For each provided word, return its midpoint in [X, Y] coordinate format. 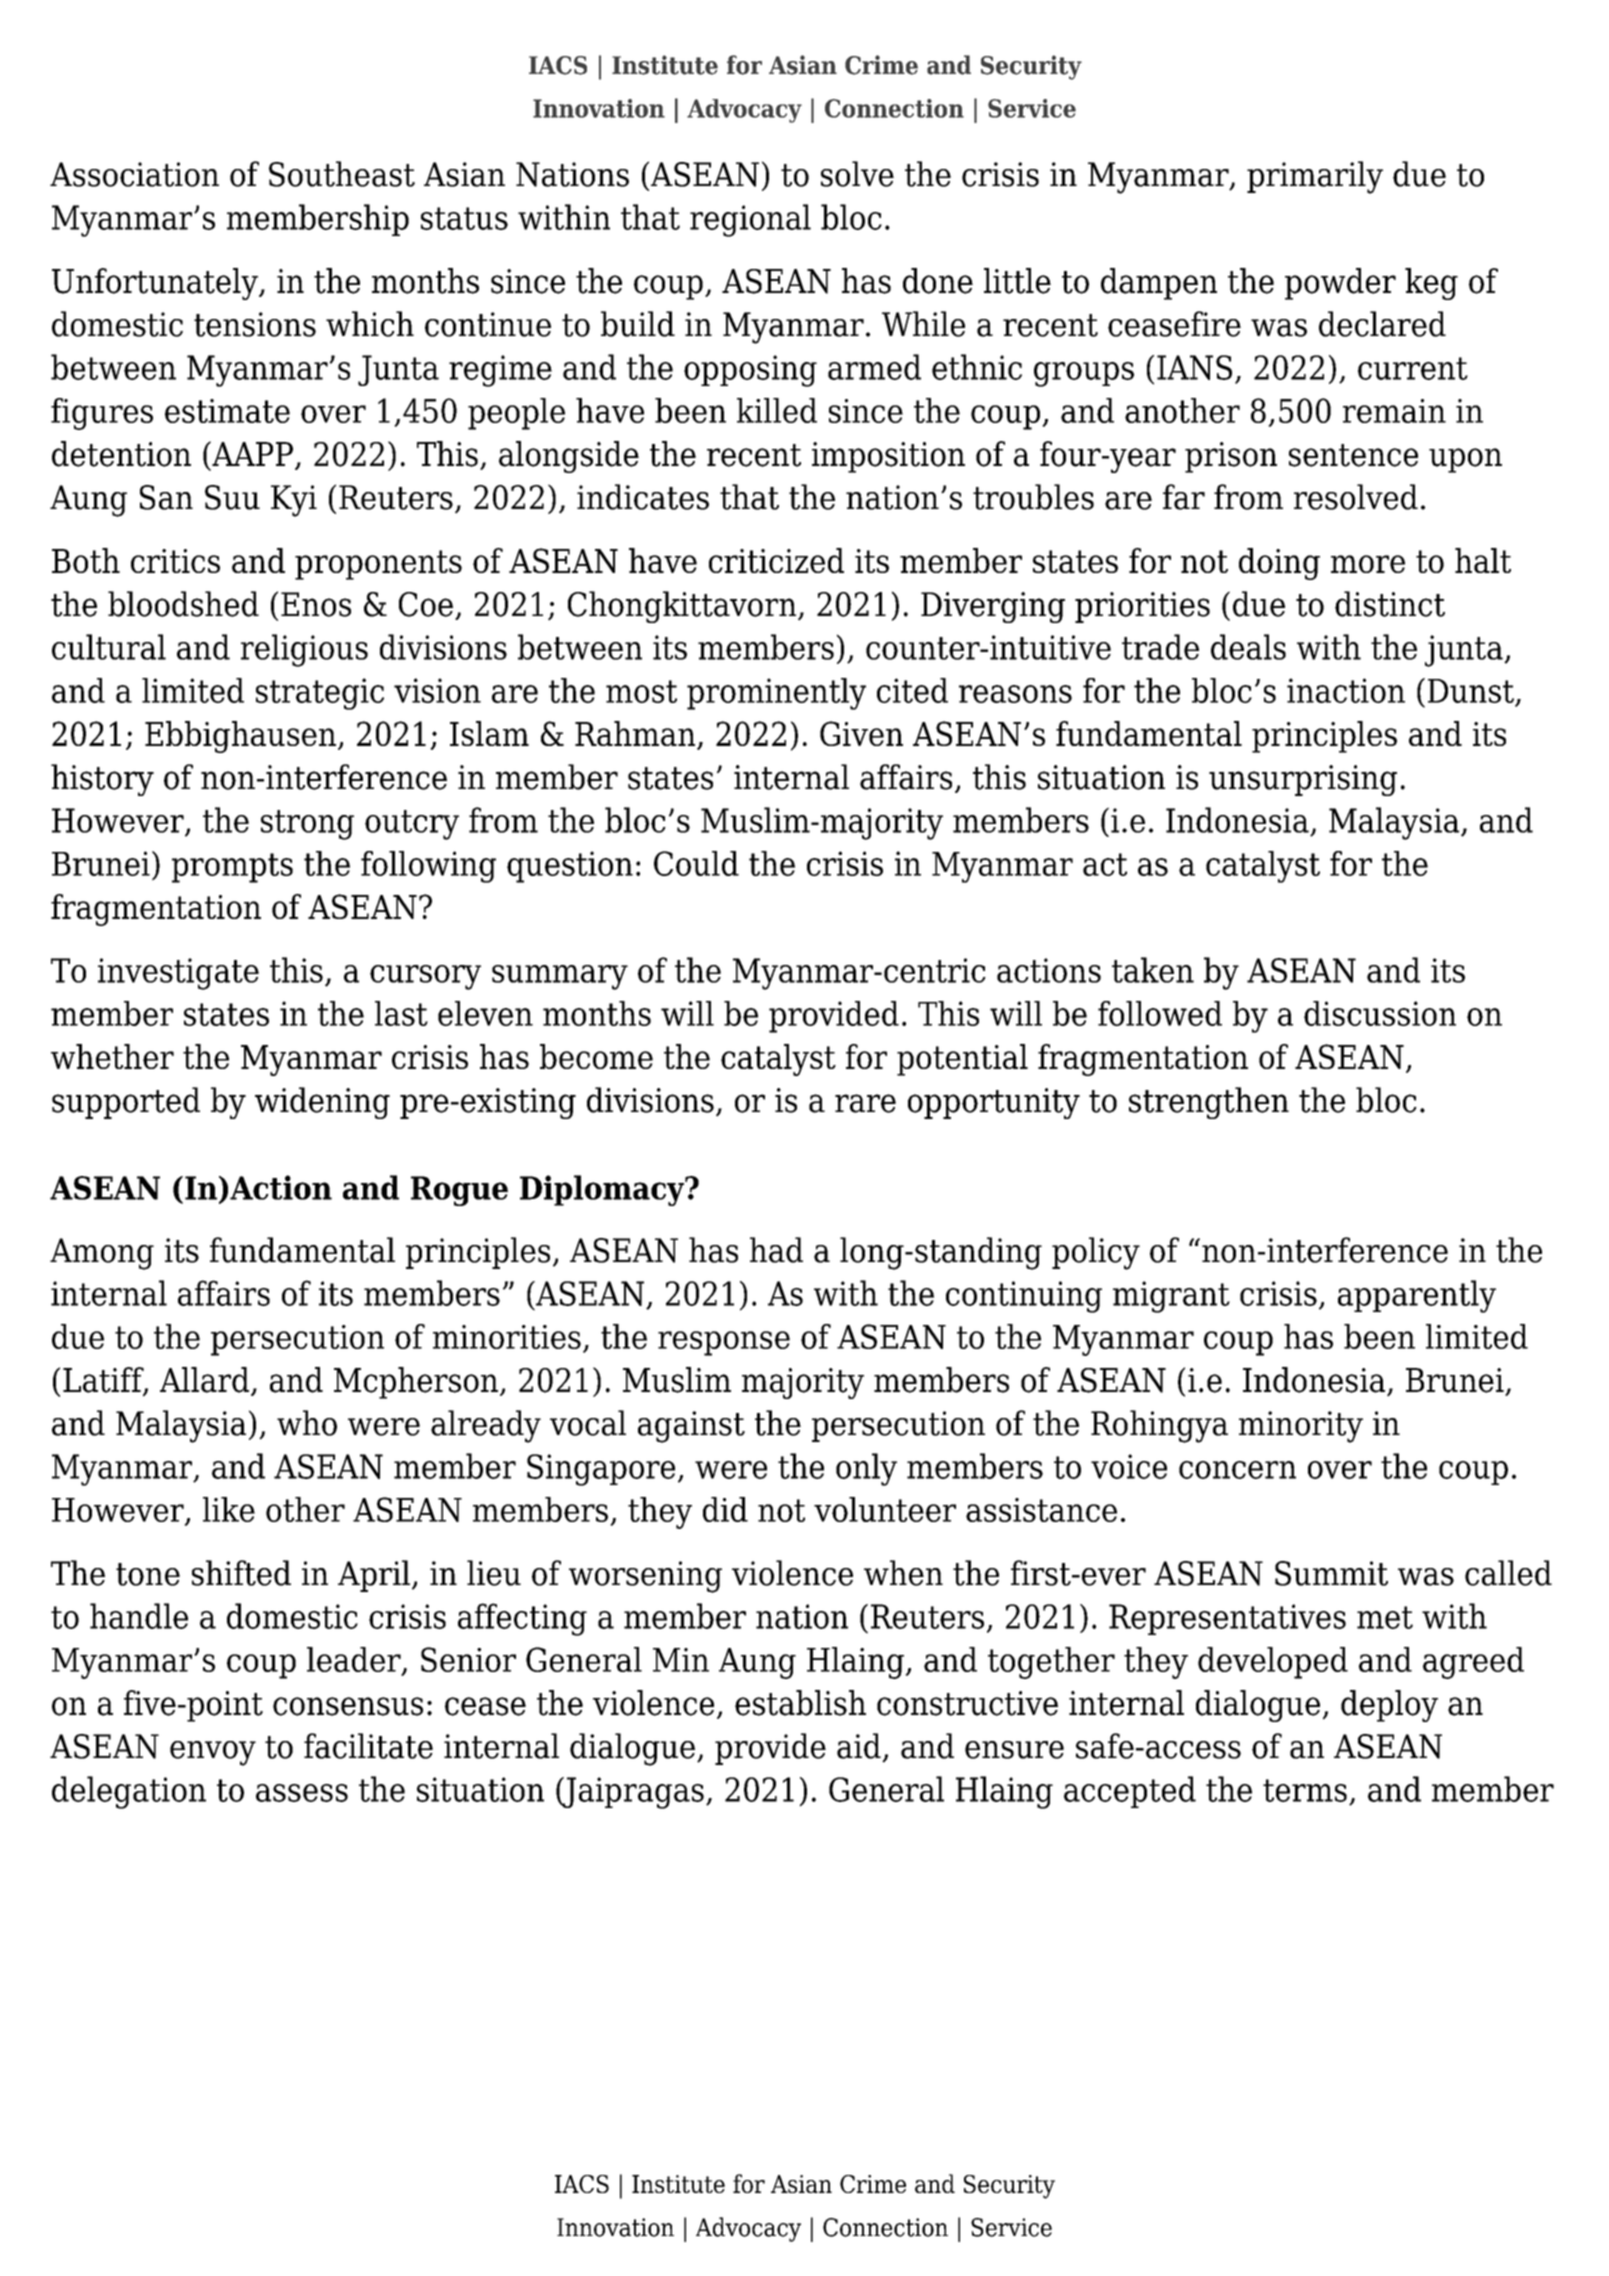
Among [102, 1254]
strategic [320, 694]
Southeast [342, 174]
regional [750, 220]
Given [861, 733]
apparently [1417, 1296]
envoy [213, 1753]
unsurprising [1303, 780]
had [776, 1250]
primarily [1315, 177]
